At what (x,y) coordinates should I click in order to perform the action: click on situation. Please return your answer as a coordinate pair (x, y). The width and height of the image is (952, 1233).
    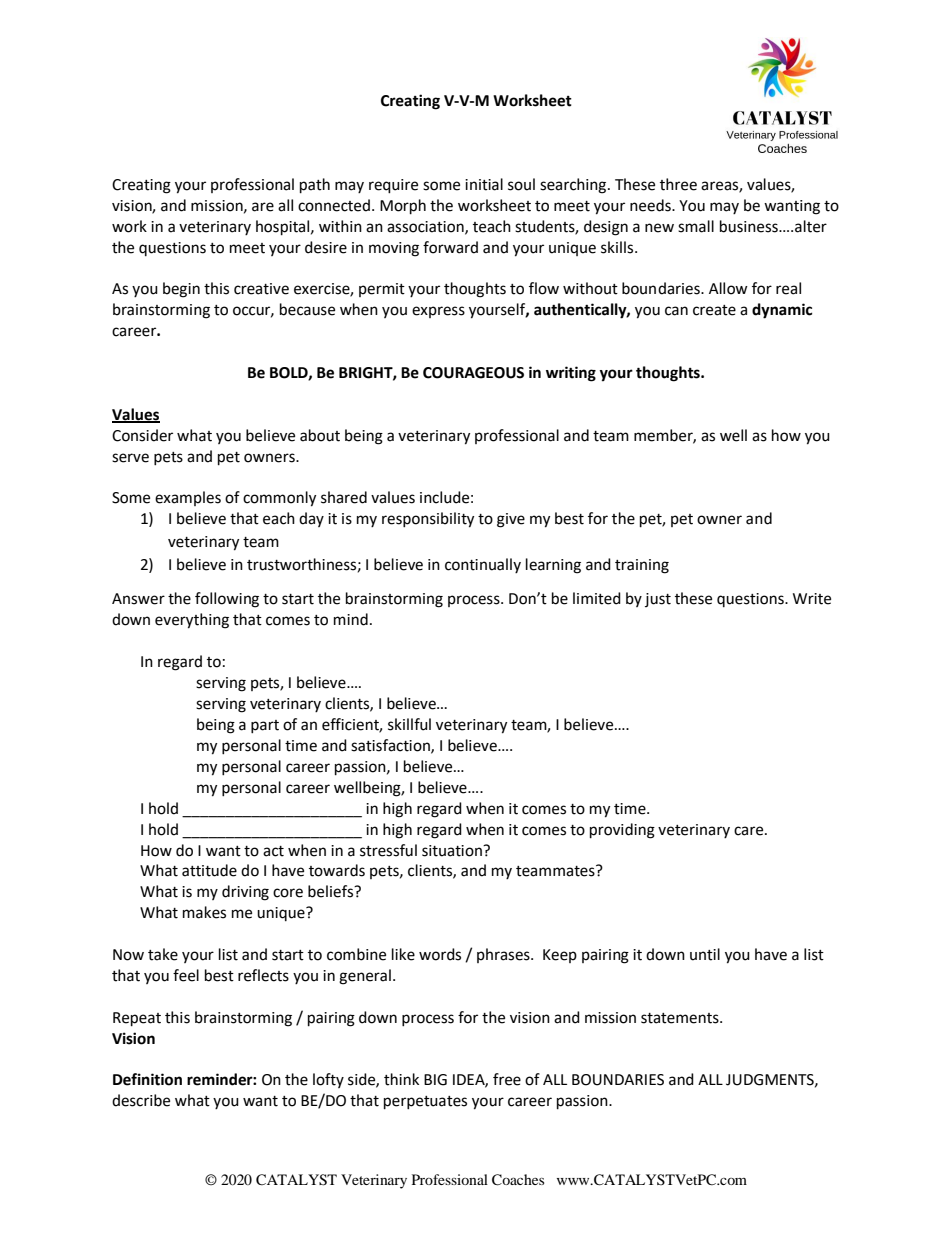
    Looking at the image, I should click on (453, 851).
